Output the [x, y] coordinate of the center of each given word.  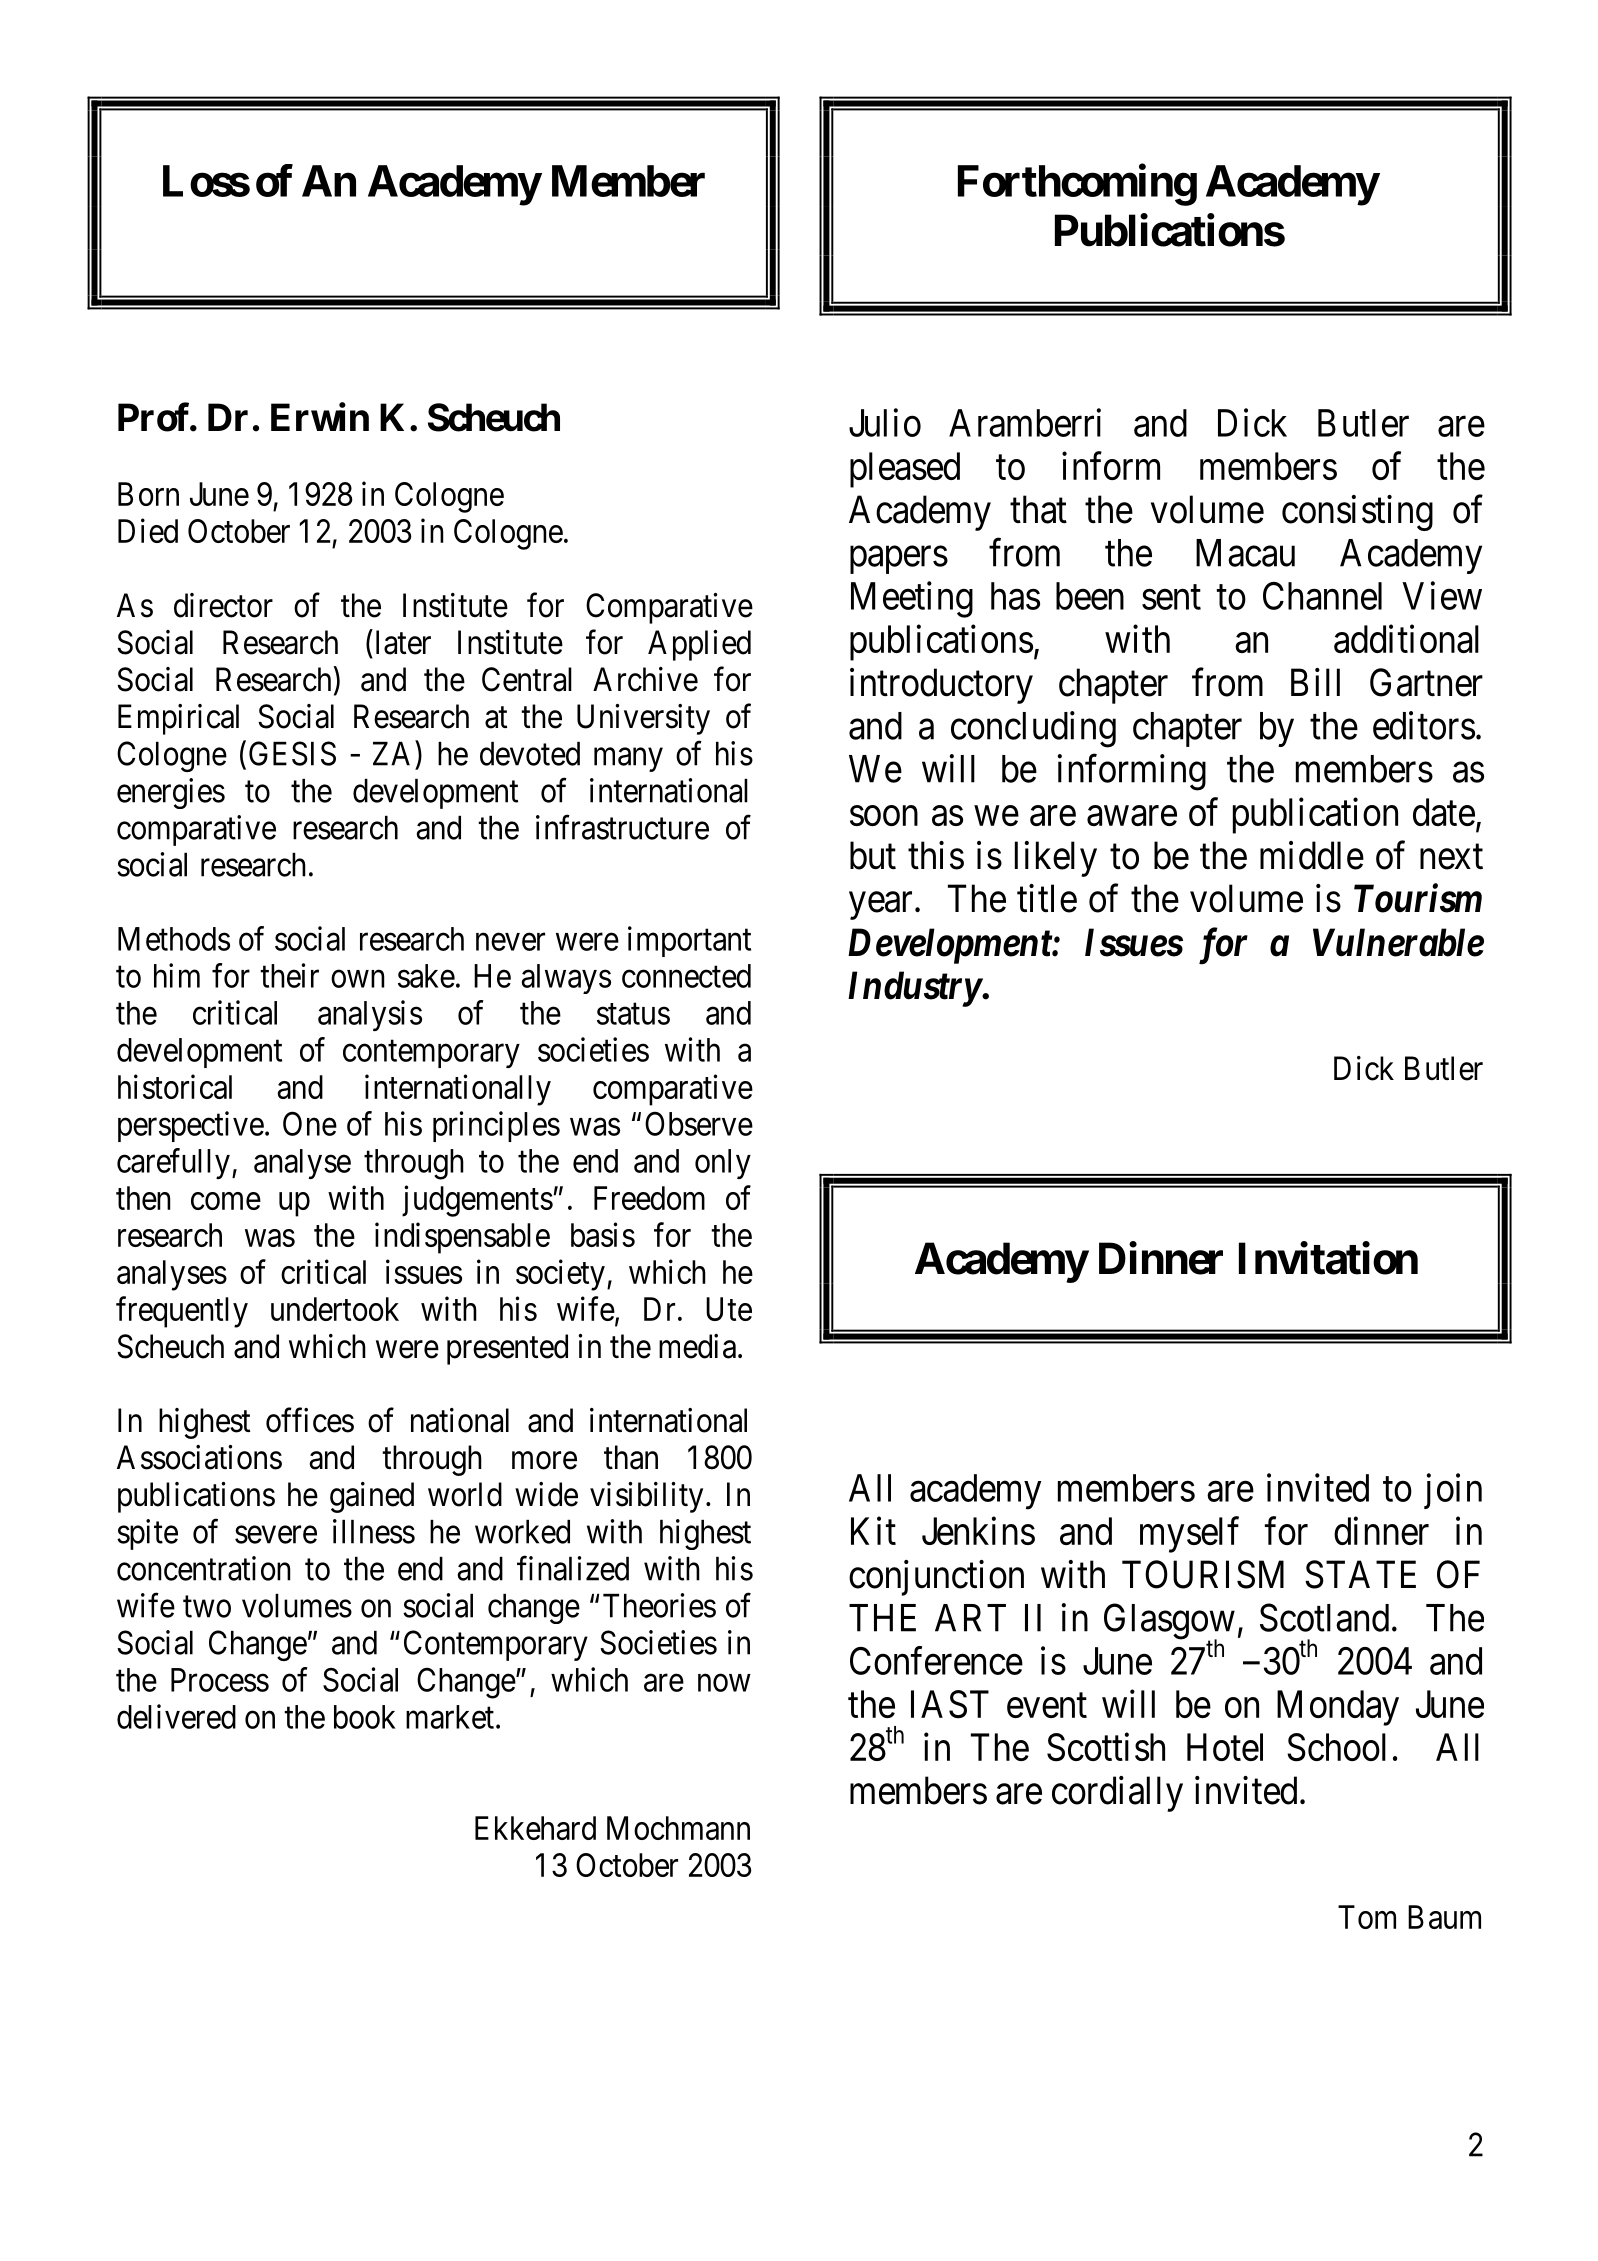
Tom [1367, 1917]
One [310, 1123]
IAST [950, 1704]
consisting [1357, 513]
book [365, 1717]
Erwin [320, 417]
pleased [905, 470]
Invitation [1328, 1258]
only [723, 1164]
